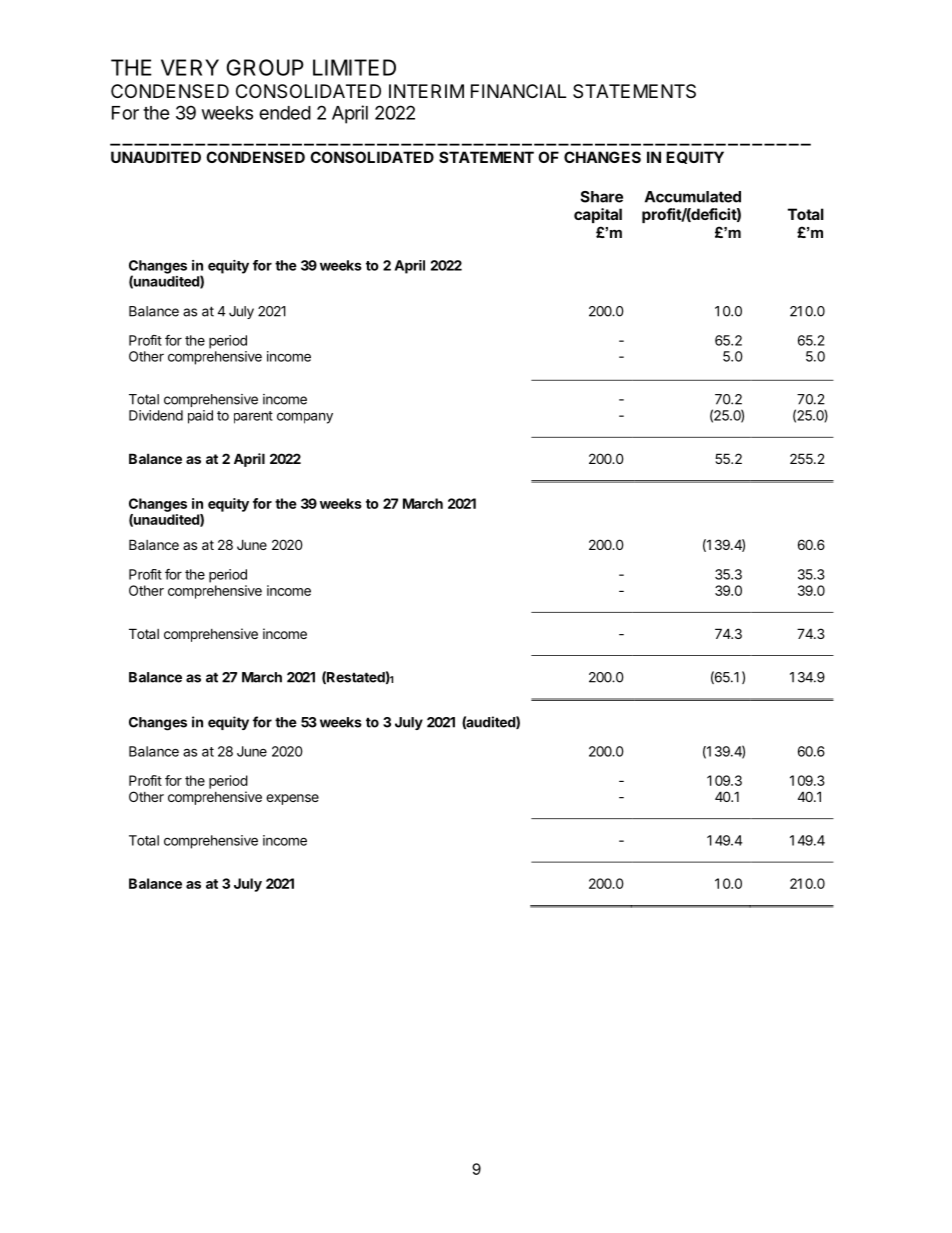 The width and height of the document is (952, 1233). What do you see at coordinates (354, 67) in the document?
I see `LIMITED` at bounding box center [354, 67].
